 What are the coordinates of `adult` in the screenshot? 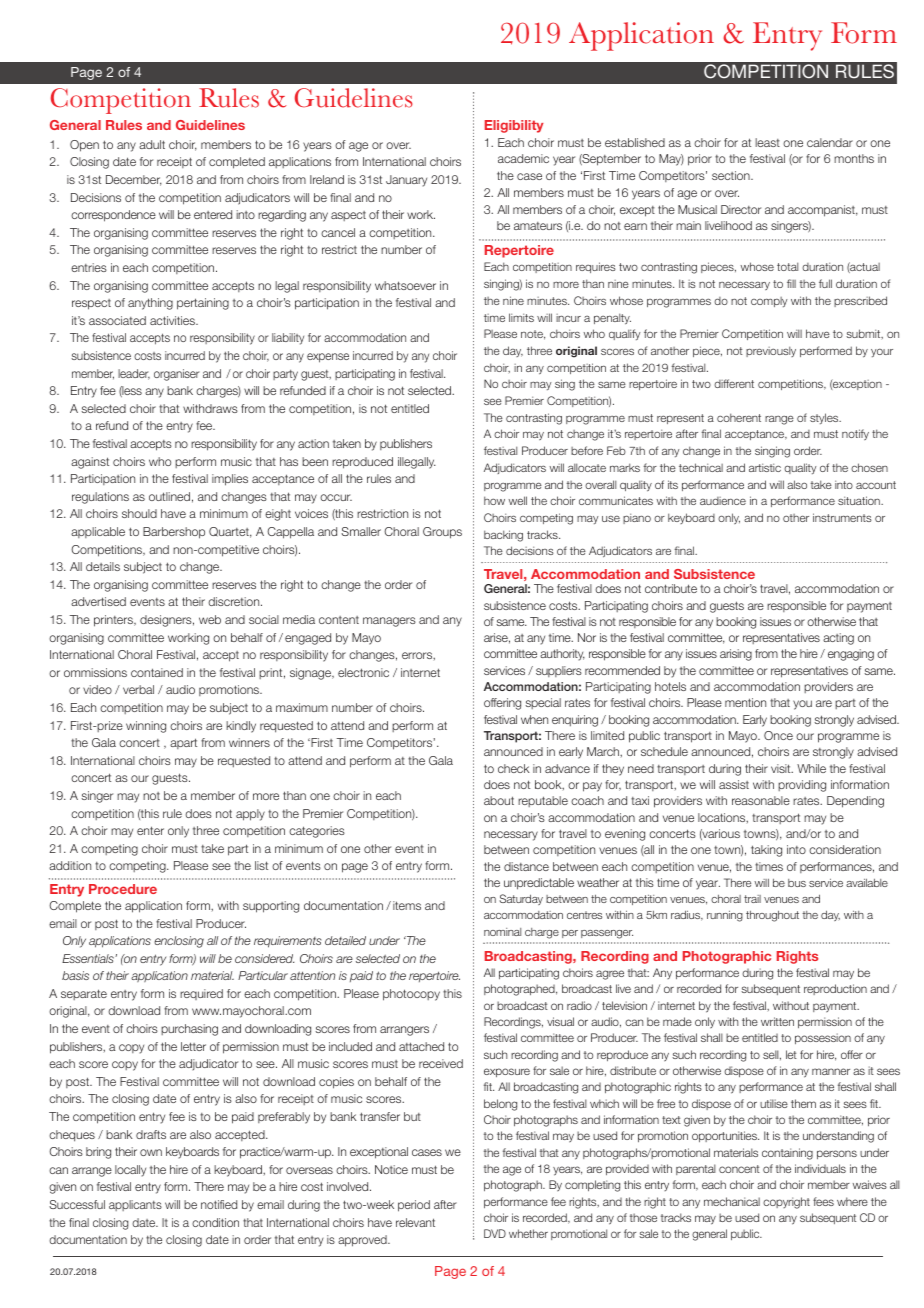 It's located at (152, 144).
